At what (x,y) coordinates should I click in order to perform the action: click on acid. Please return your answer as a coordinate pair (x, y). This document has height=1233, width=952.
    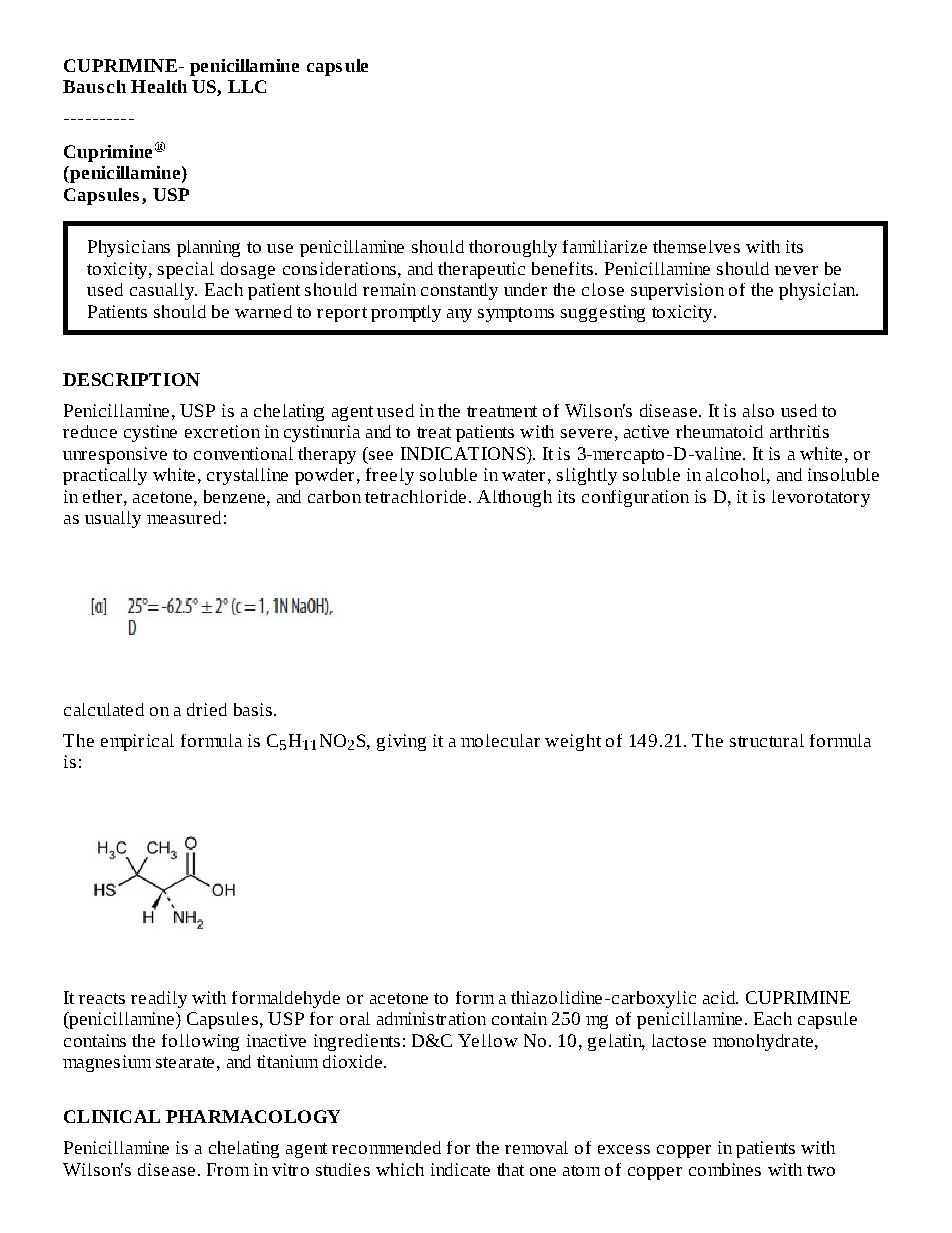
    Looking at the image, I should click on (720, 997).
